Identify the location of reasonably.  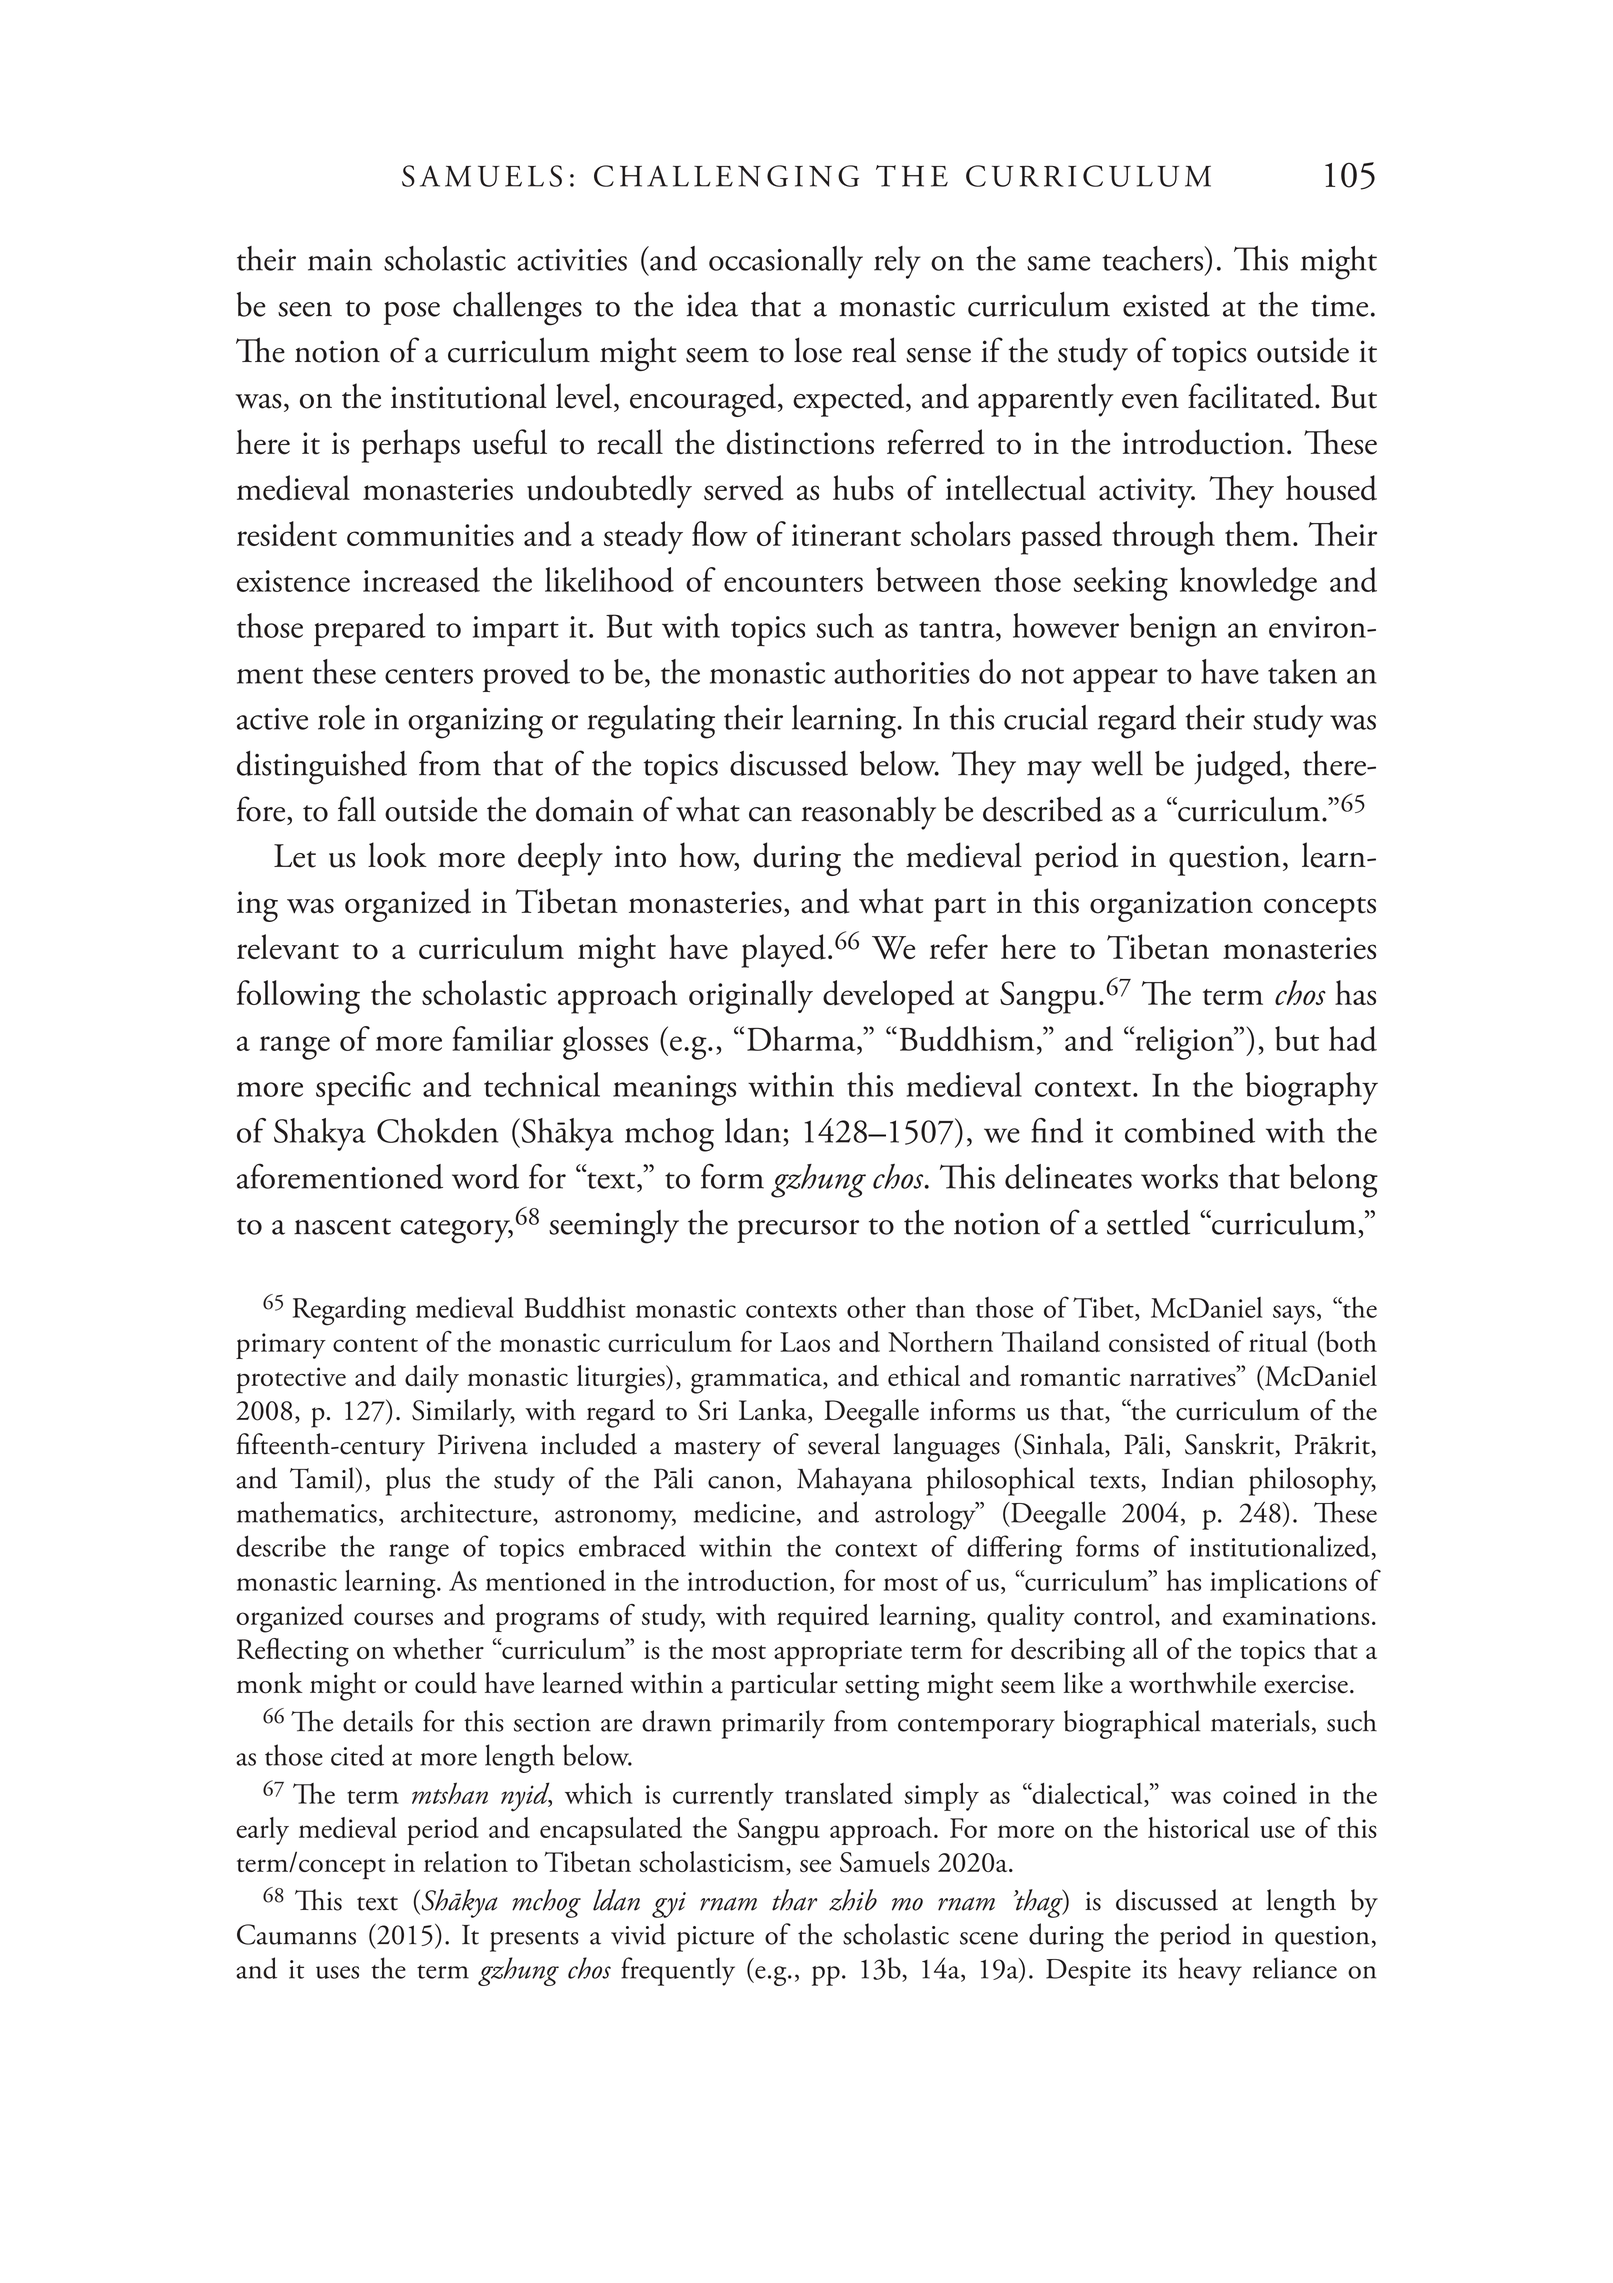
(868, 813).
